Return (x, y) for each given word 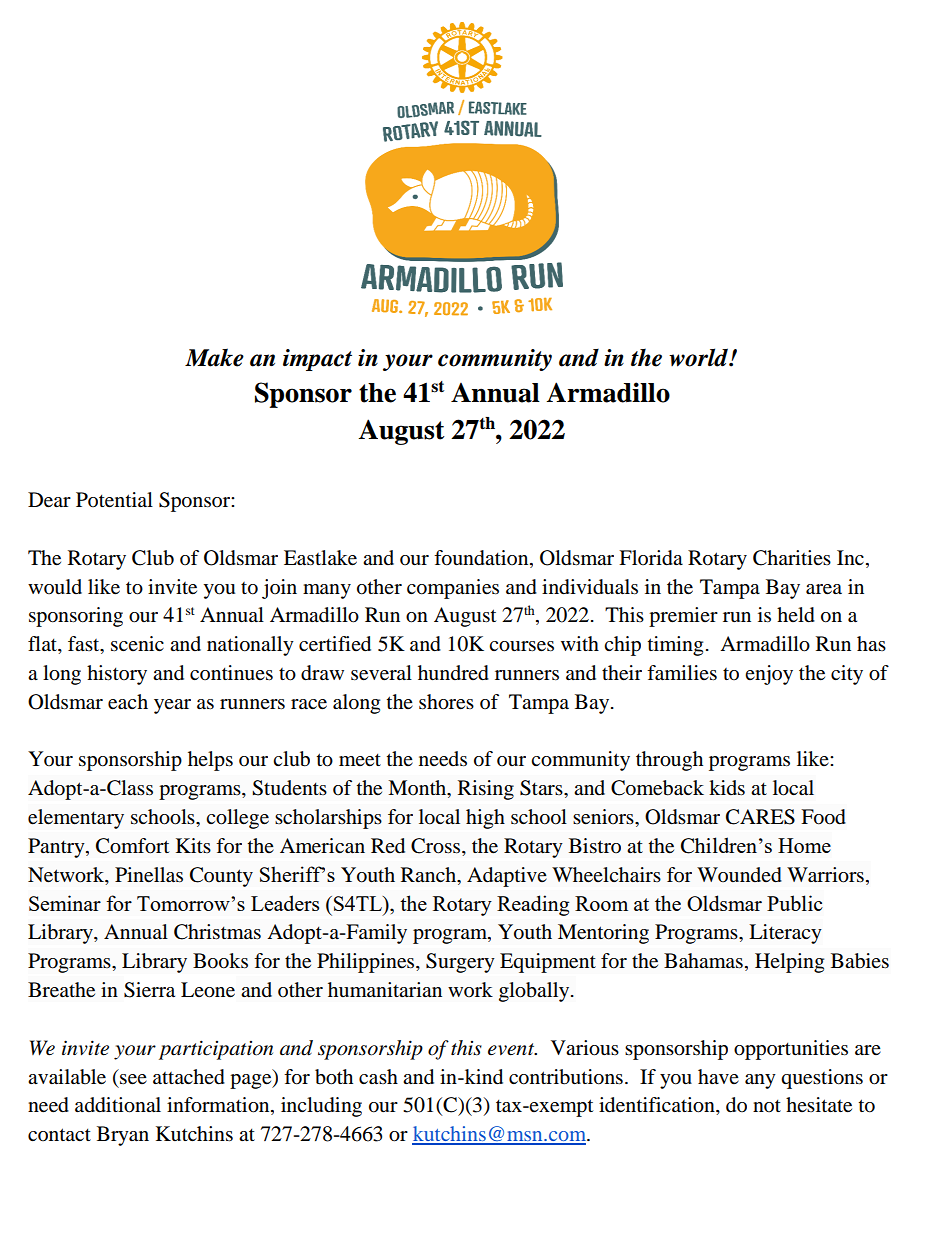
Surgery (460, 963)
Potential (114, 500)
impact (317, 360)
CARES (760, 817)
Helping (789, 963)
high (485, 819)
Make (214, 357)
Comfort (132, 846)
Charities (792, 558)
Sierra (149, 990)
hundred (453, 673)
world (699, 357)
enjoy (769, 675)
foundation (482, 558)
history (117, 675)
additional (118, 1105)
